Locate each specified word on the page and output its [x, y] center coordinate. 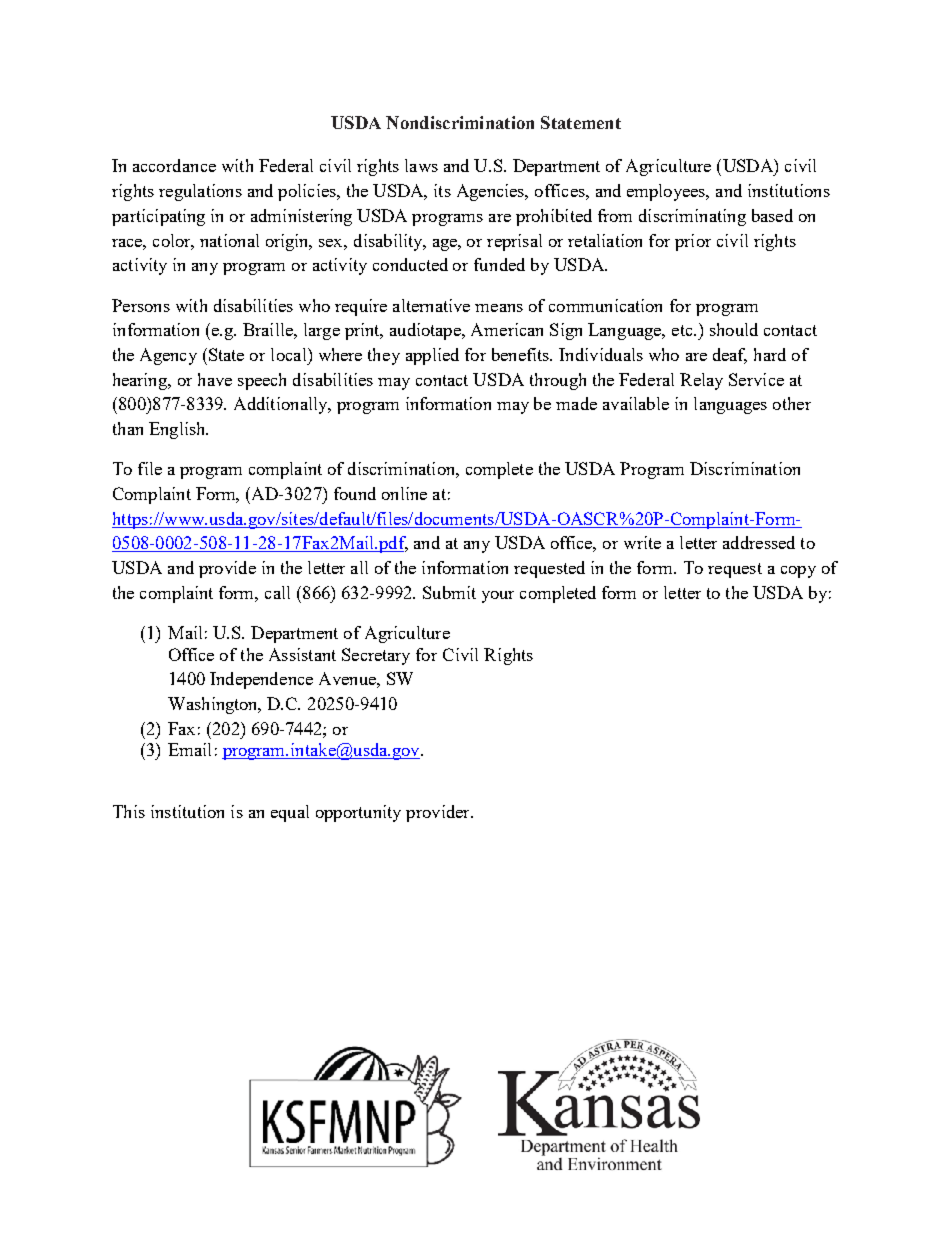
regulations [200, 192]
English [178, 430]
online [404, 493]
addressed [759, 542]
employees [667, 192]
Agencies [492, 192]
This [129, 811]
